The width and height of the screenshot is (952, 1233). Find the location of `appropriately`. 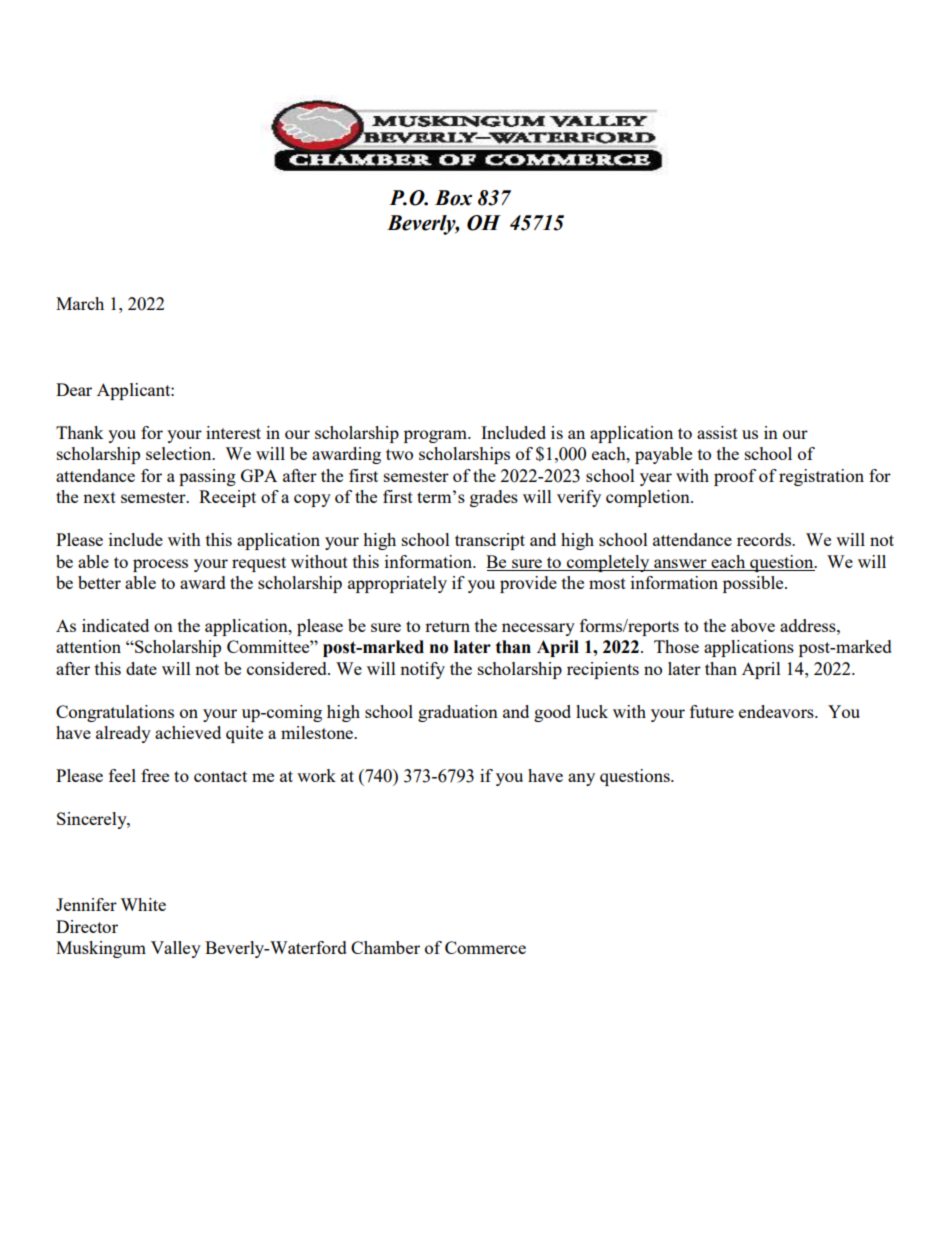

appropriately is located at coordinates (397, 584).
